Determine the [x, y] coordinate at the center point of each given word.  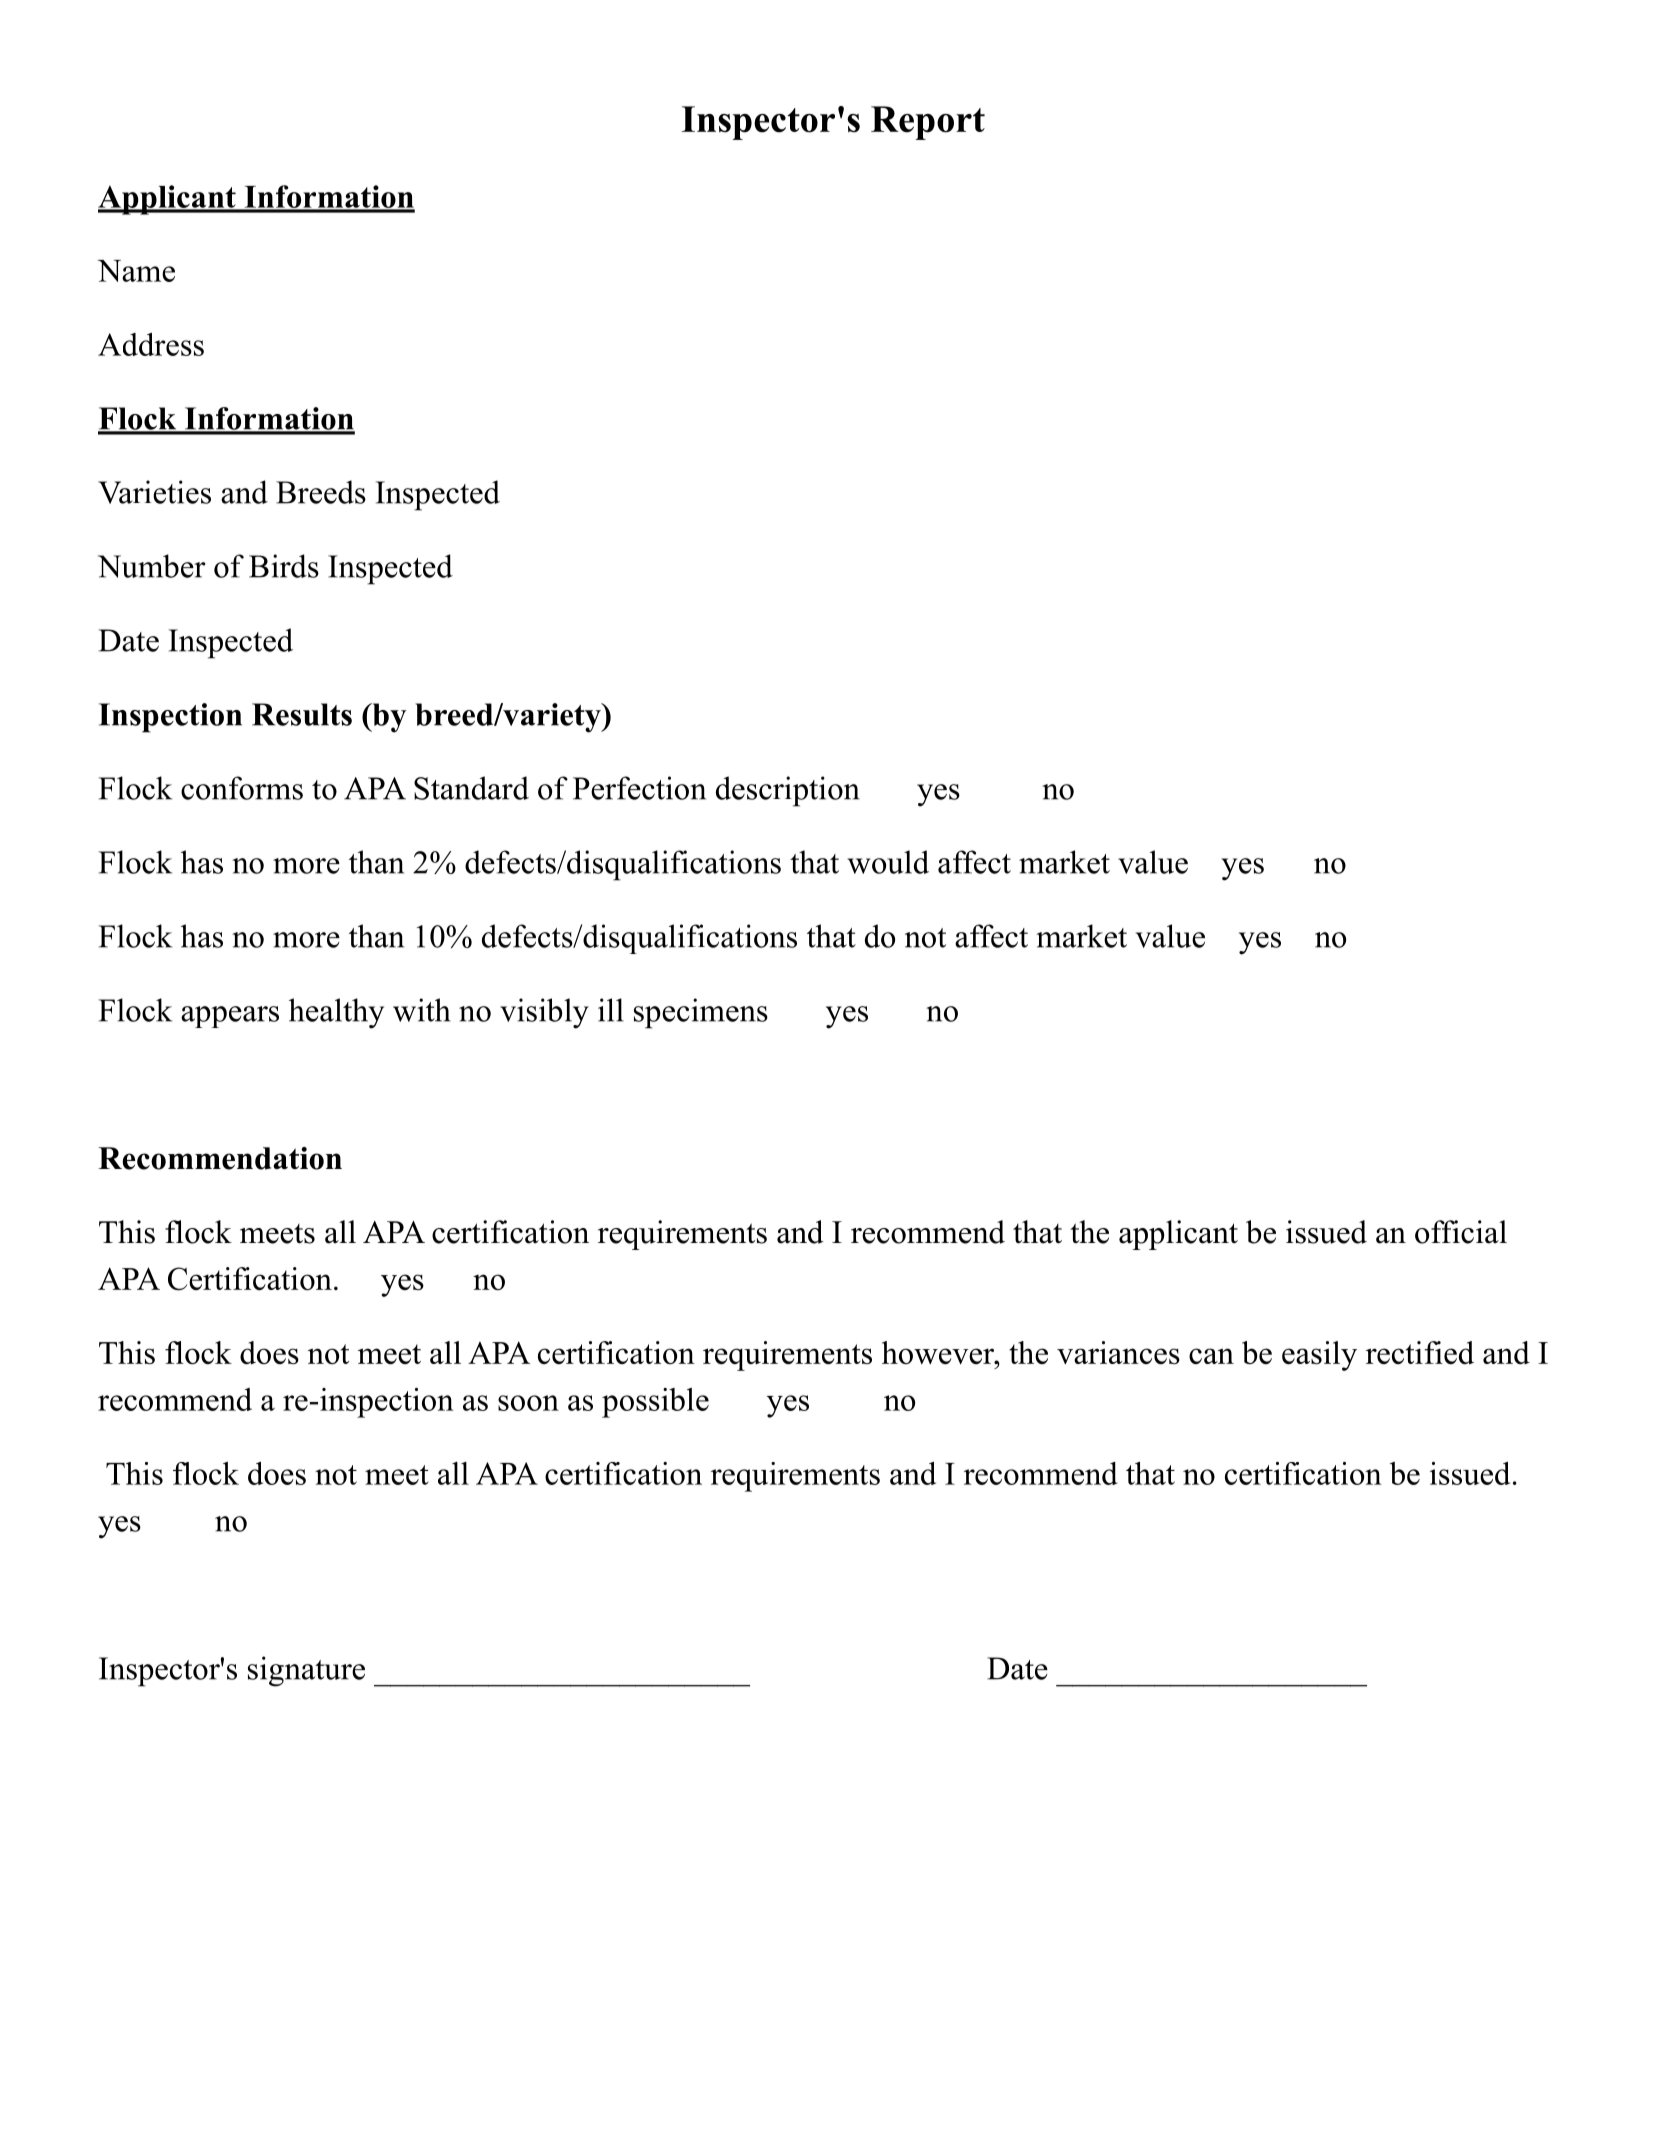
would [888, 862]
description [788, 791]
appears [230, 1017]
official [1461, 1232]
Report [928, 123]
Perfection [639, 788]
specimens [701, 1013]
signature [306, 1671]
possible [655, 1403]
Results [302, 714]
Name [136, 271]
